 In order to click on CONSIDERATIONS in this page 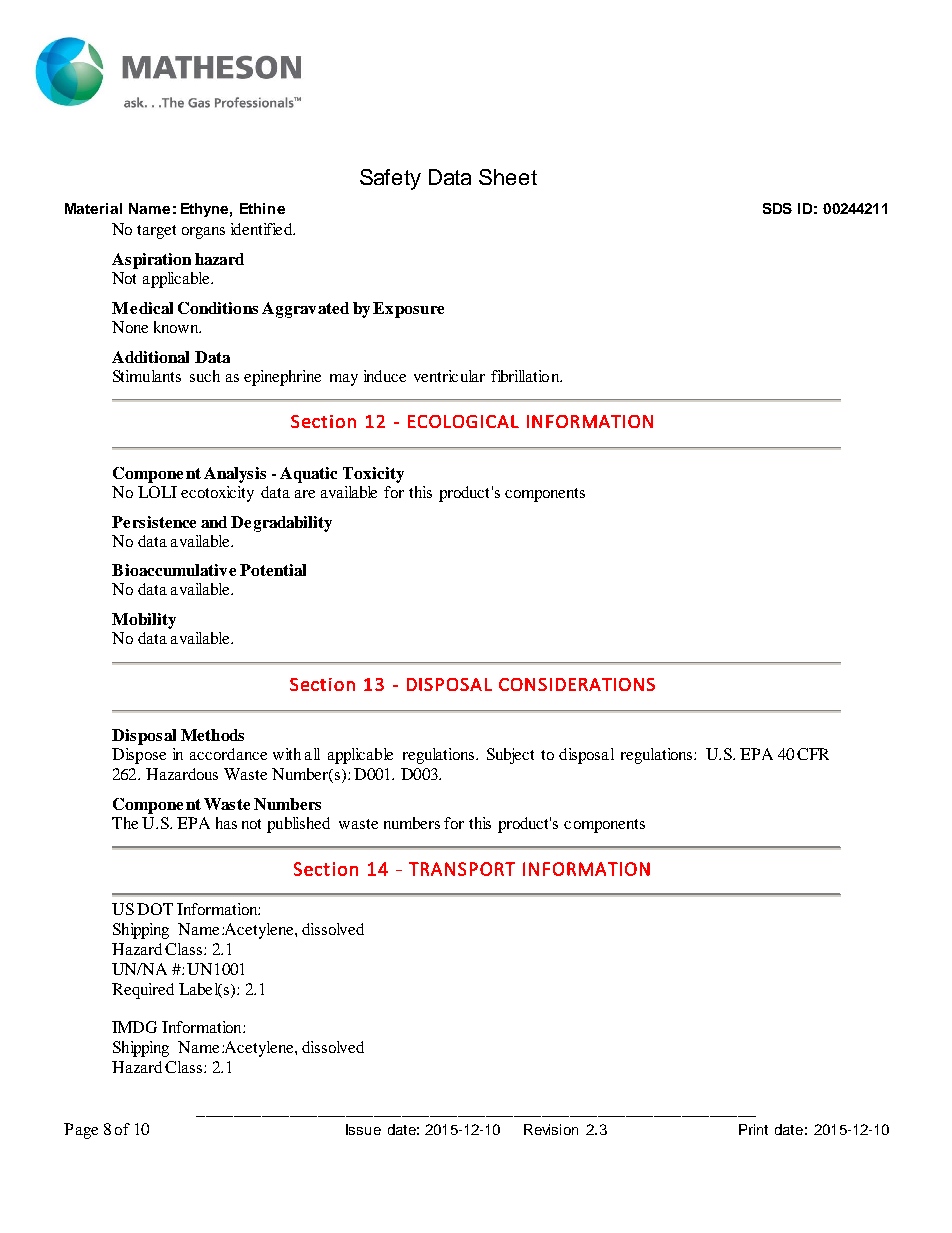, I will do `click(577, 684)`.
